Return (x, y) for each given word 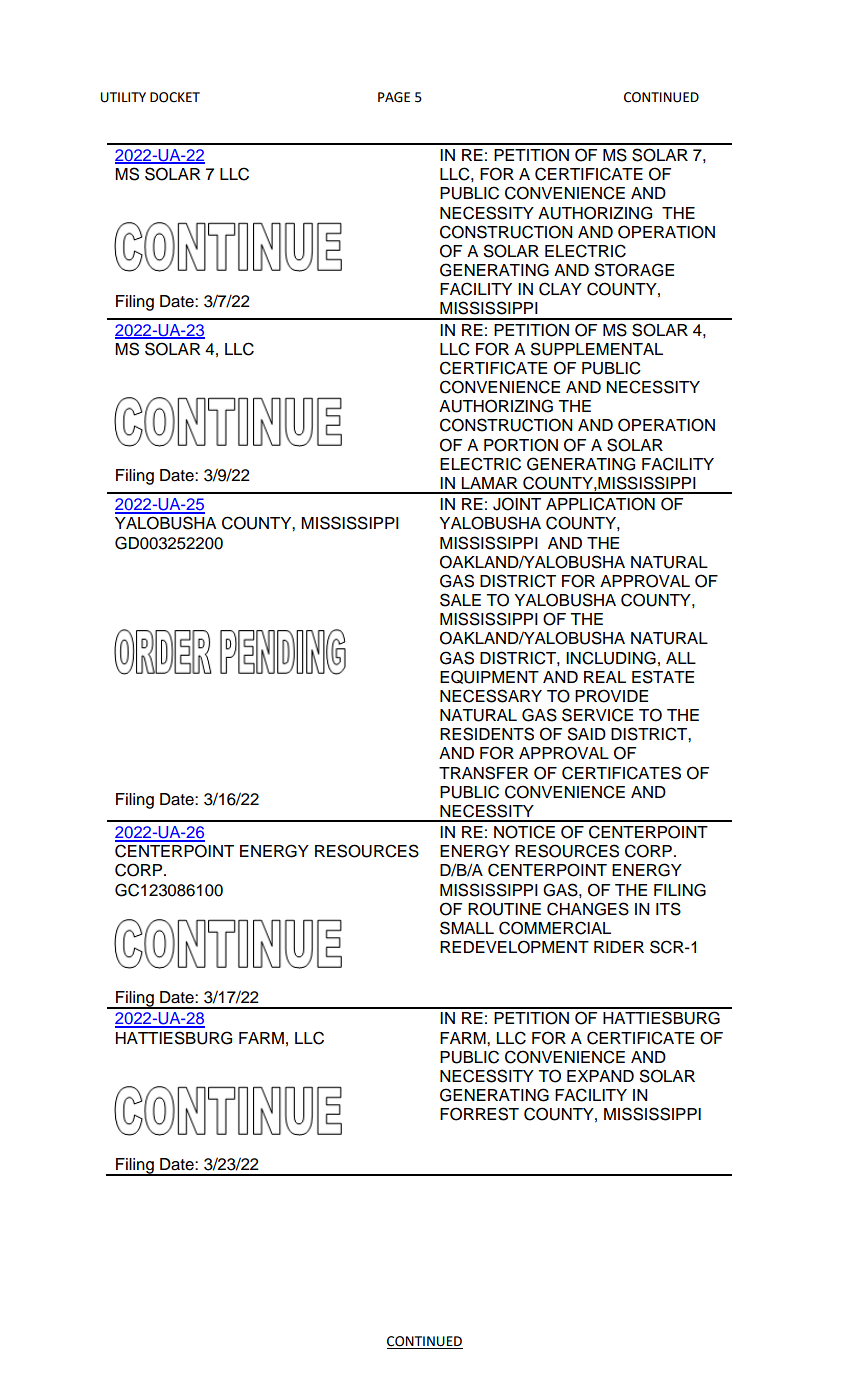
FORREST (479, 1114)
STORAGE (634, 270)
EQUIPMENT (489, 677)
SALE (460, 600)
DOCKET (175, 97)
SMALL (467, 928)
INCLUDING (611, 658)
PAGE (394, 97)
